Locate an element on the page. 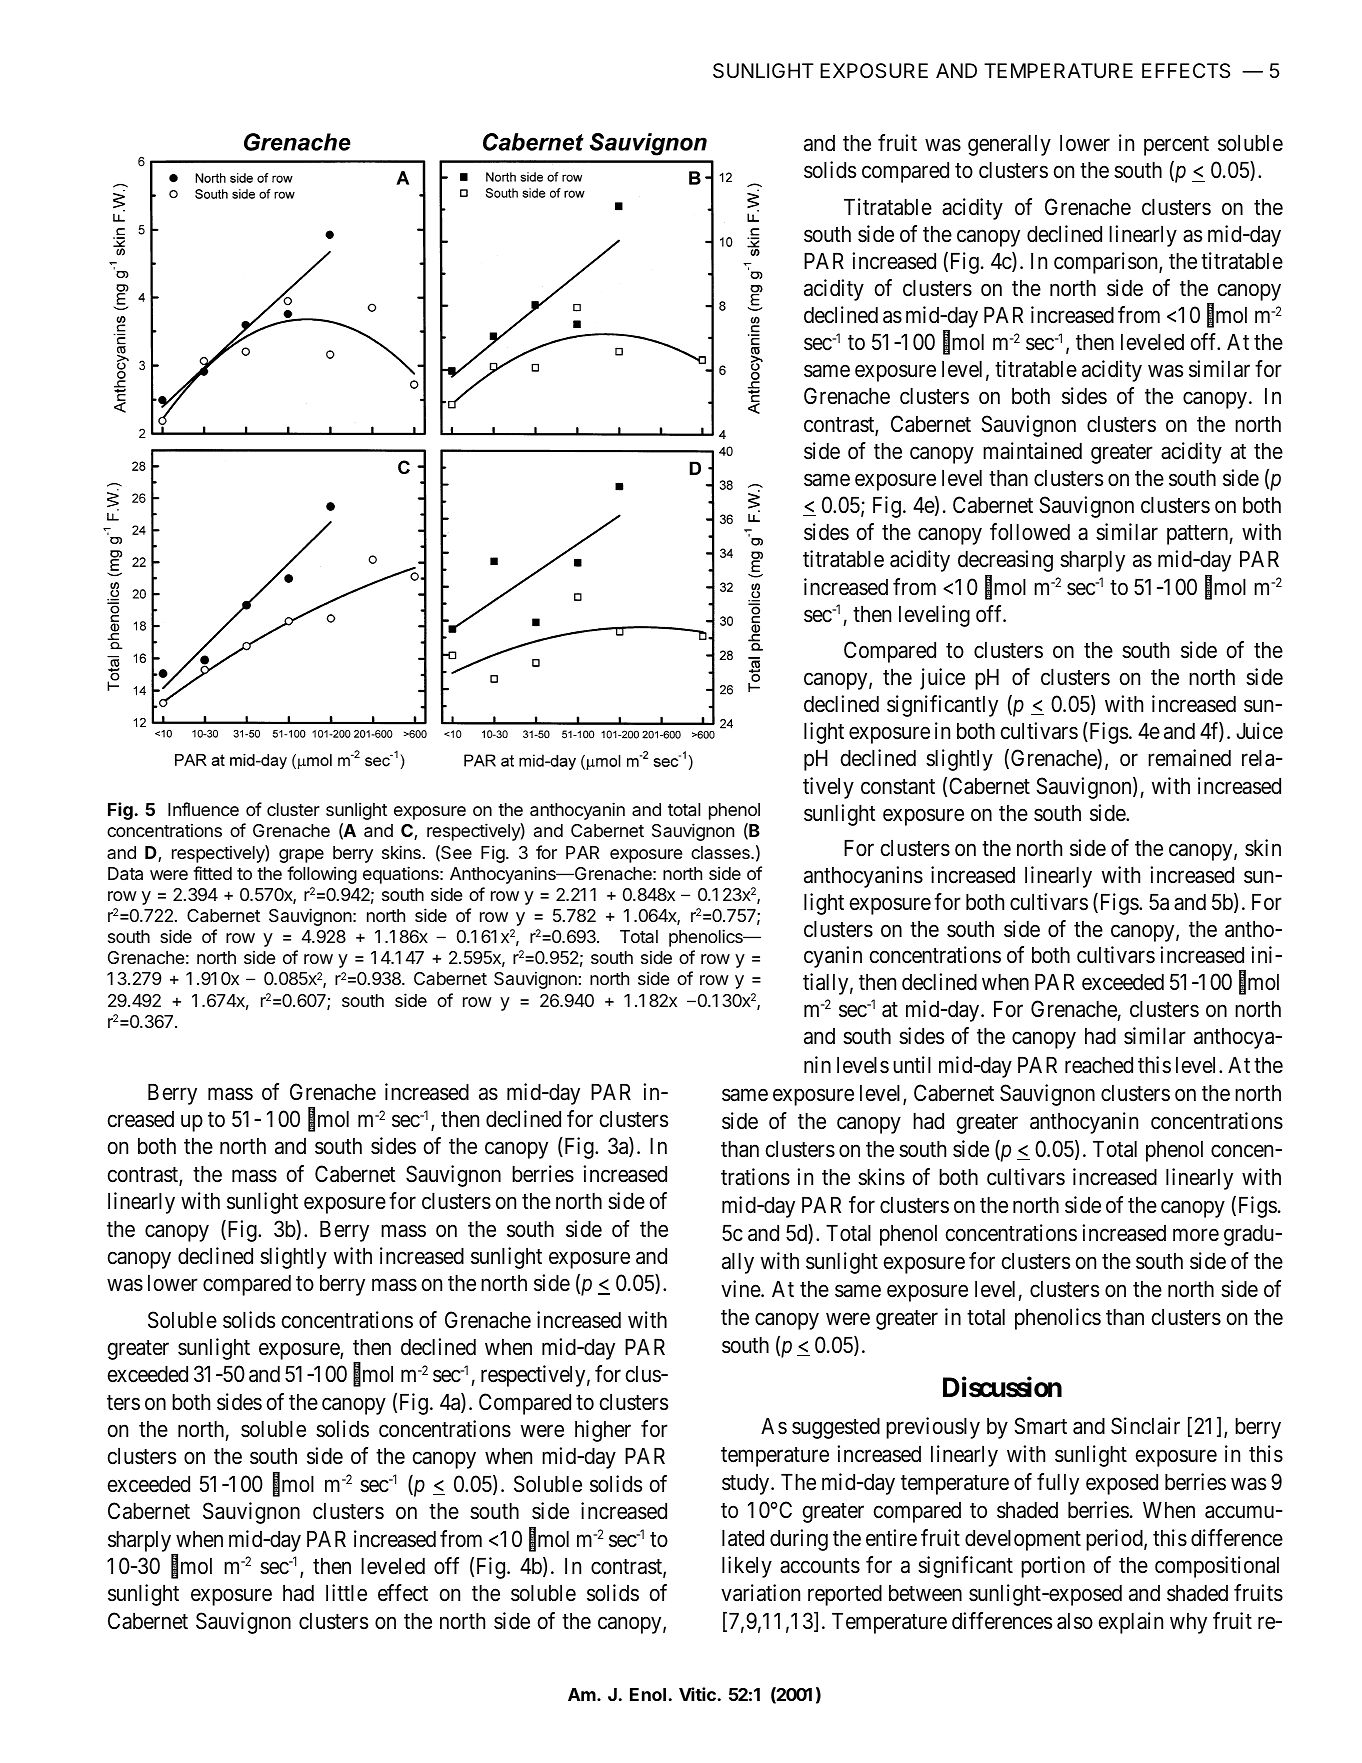 This image has height=1763, width=1362. little is located at coordinates (346, 1593).
